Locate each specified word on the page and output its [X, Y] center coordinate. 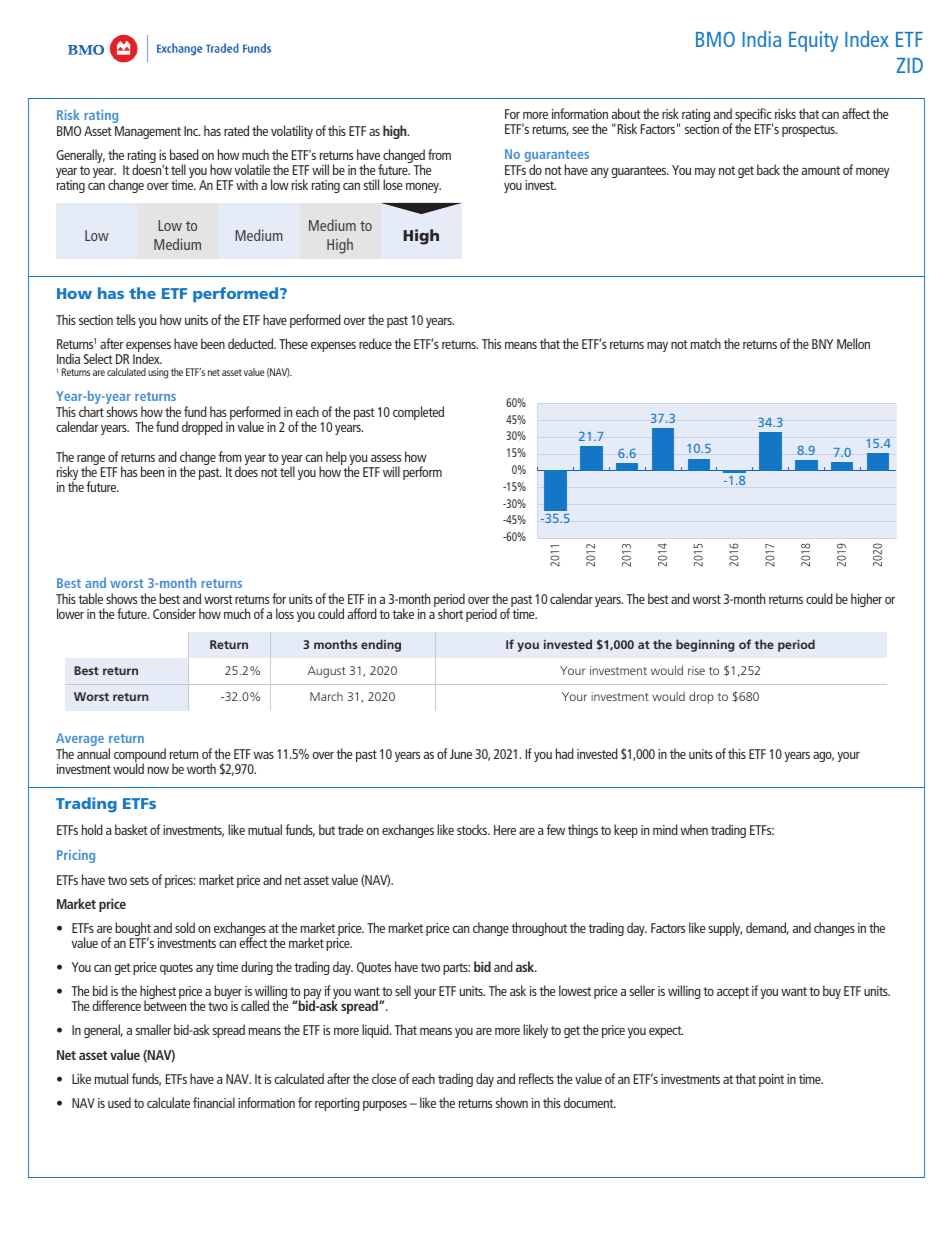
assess [386, 458]
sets [139, 880]
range [92, 461]
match [706, 343]
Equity [813, 41]
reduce [375, 343]
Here [505, 830]
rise [696, 670]
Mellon [853, 343]
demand [767, 928]
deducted [252, 343]
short [450, 613]
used [119, 1102]
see [581, 130]
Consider [174, 613]
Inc [192, 131]
